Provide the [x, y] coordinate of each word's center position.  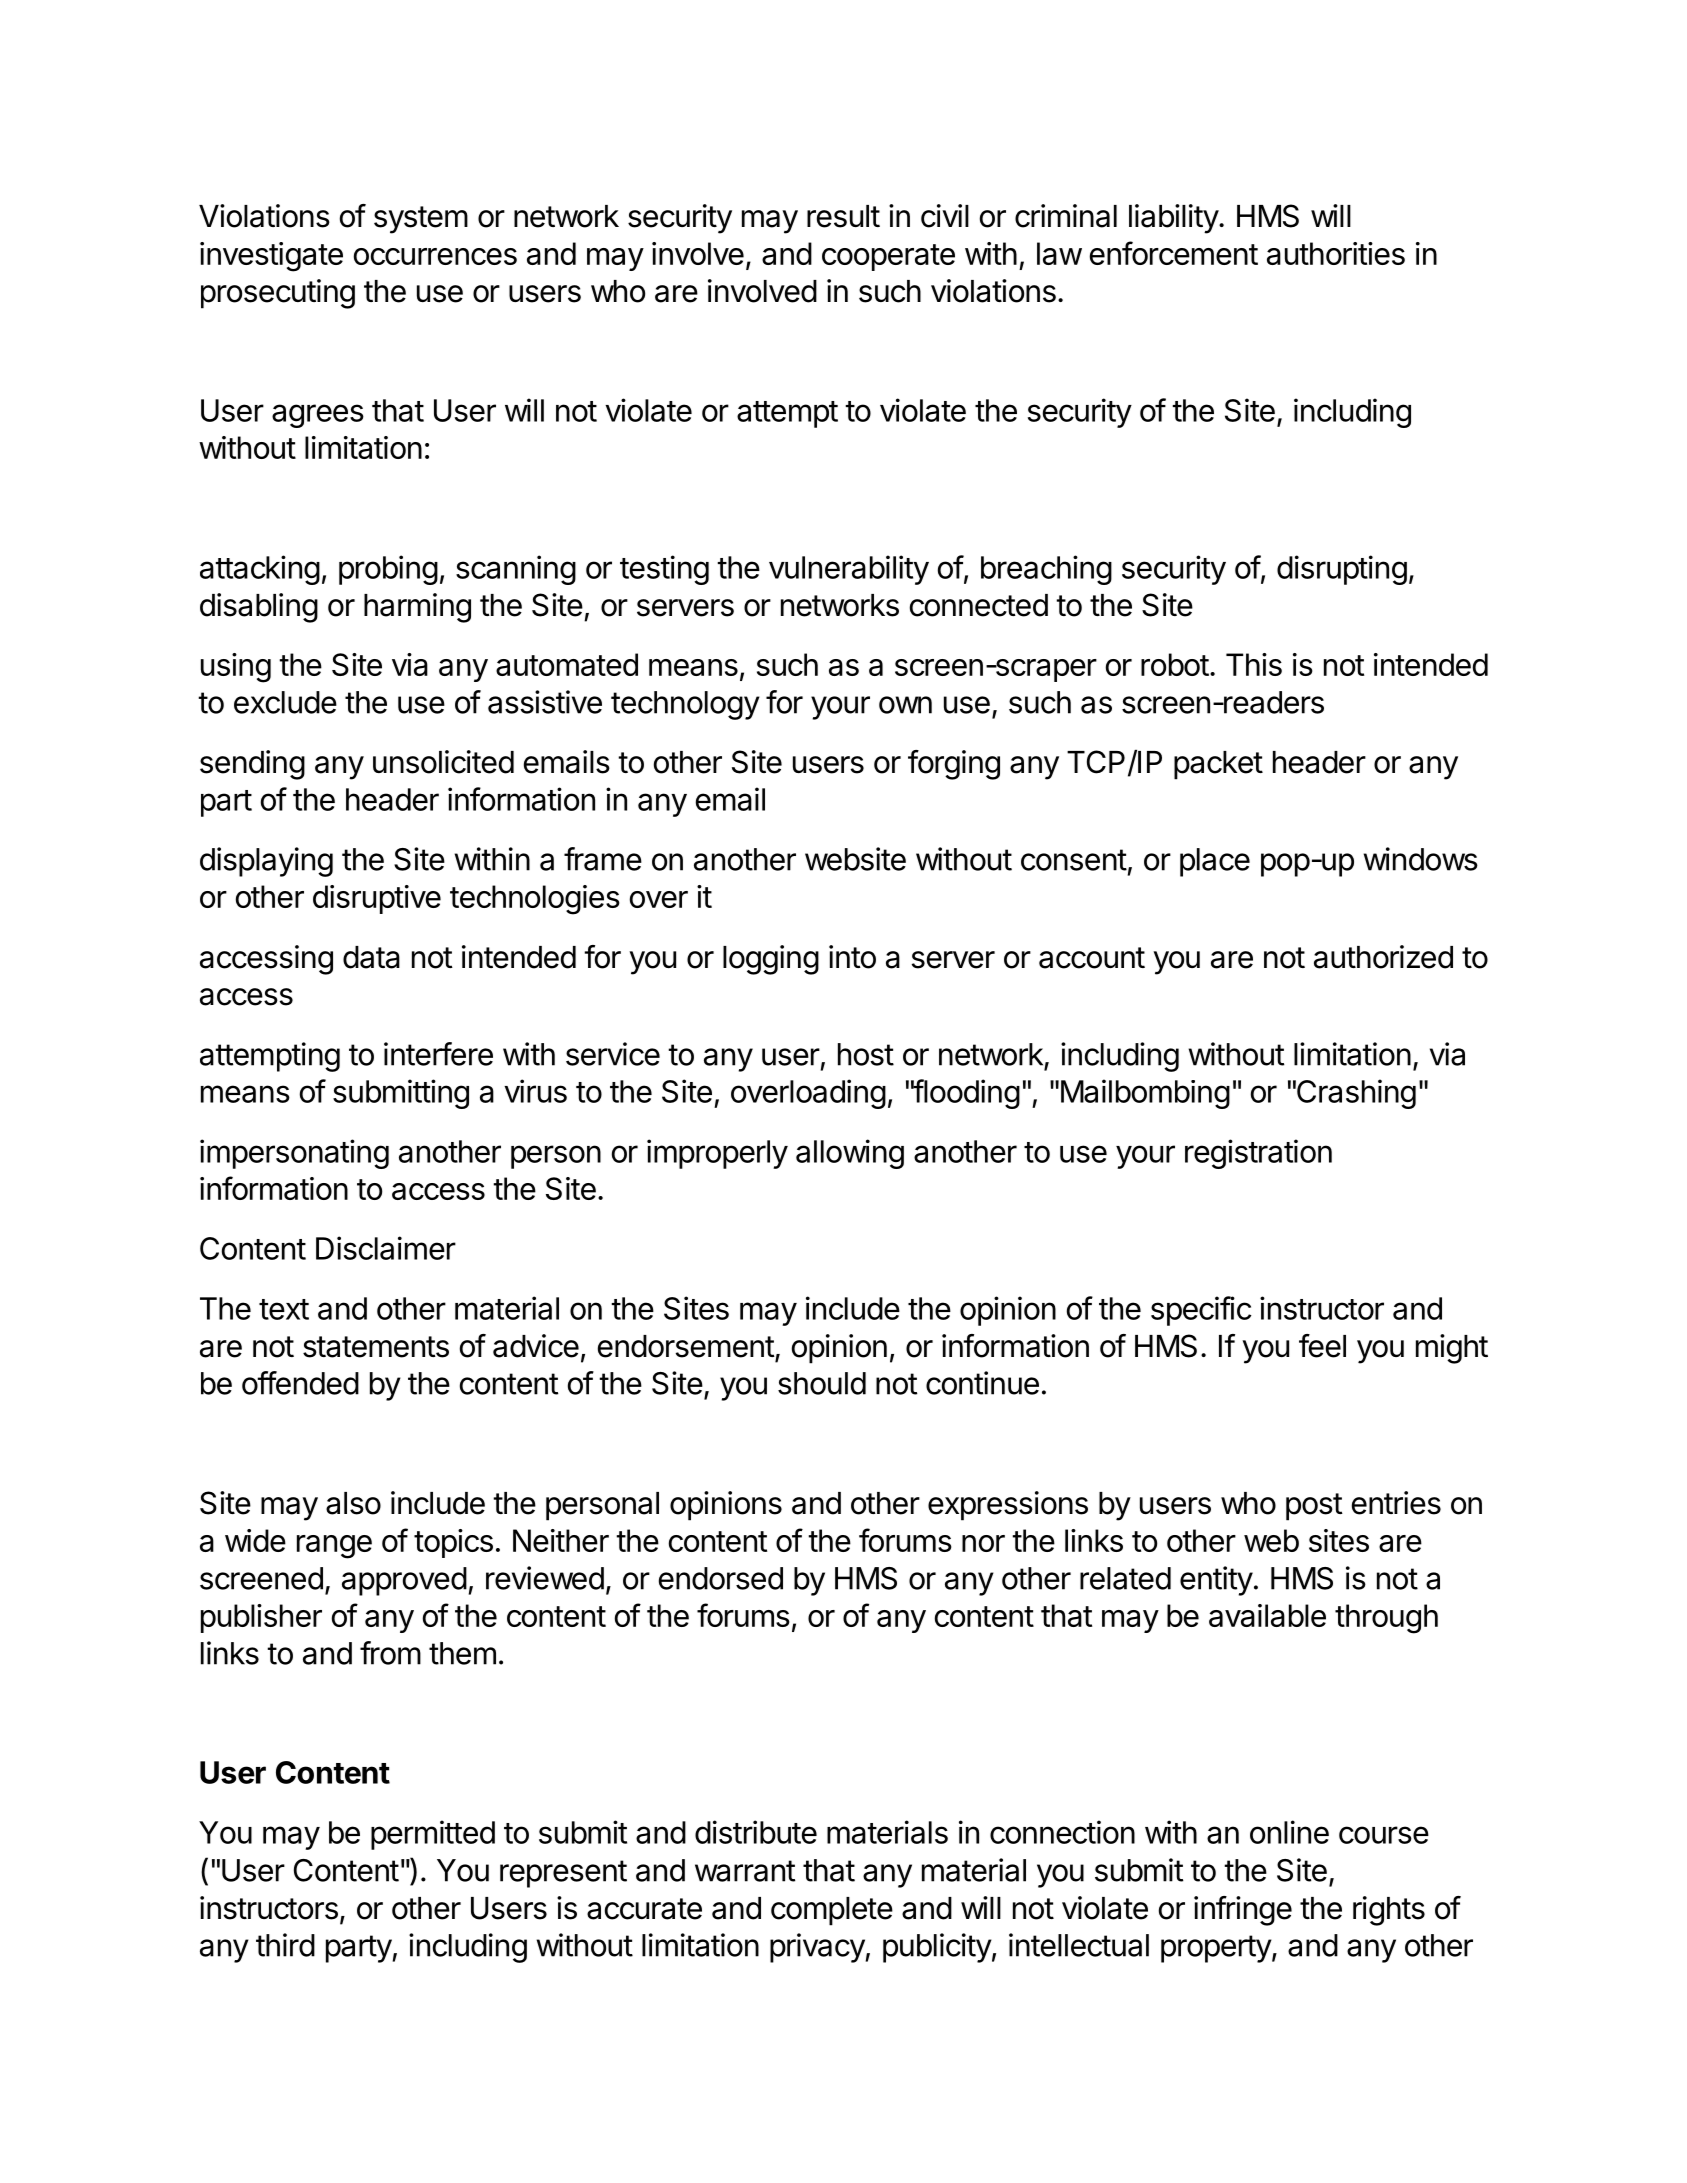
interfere [438, 1054]
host [866, 1054]
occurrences [435, 256]
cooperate [888, 257]
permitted [433, 1835]
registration [1258, 1154]
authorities [1336, 253]
